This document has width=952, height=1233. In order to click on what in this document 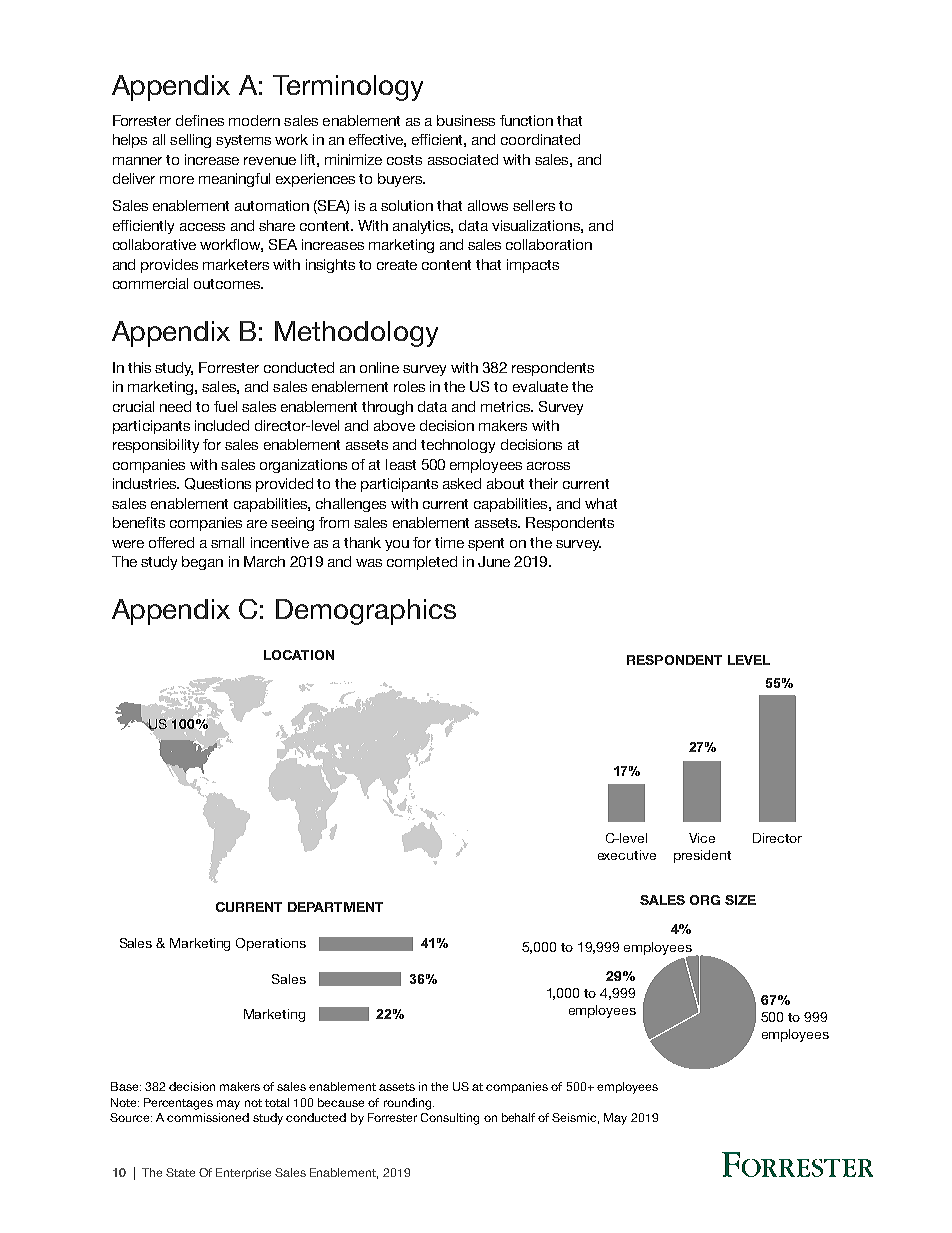, I will do `click(601, 503)`.
